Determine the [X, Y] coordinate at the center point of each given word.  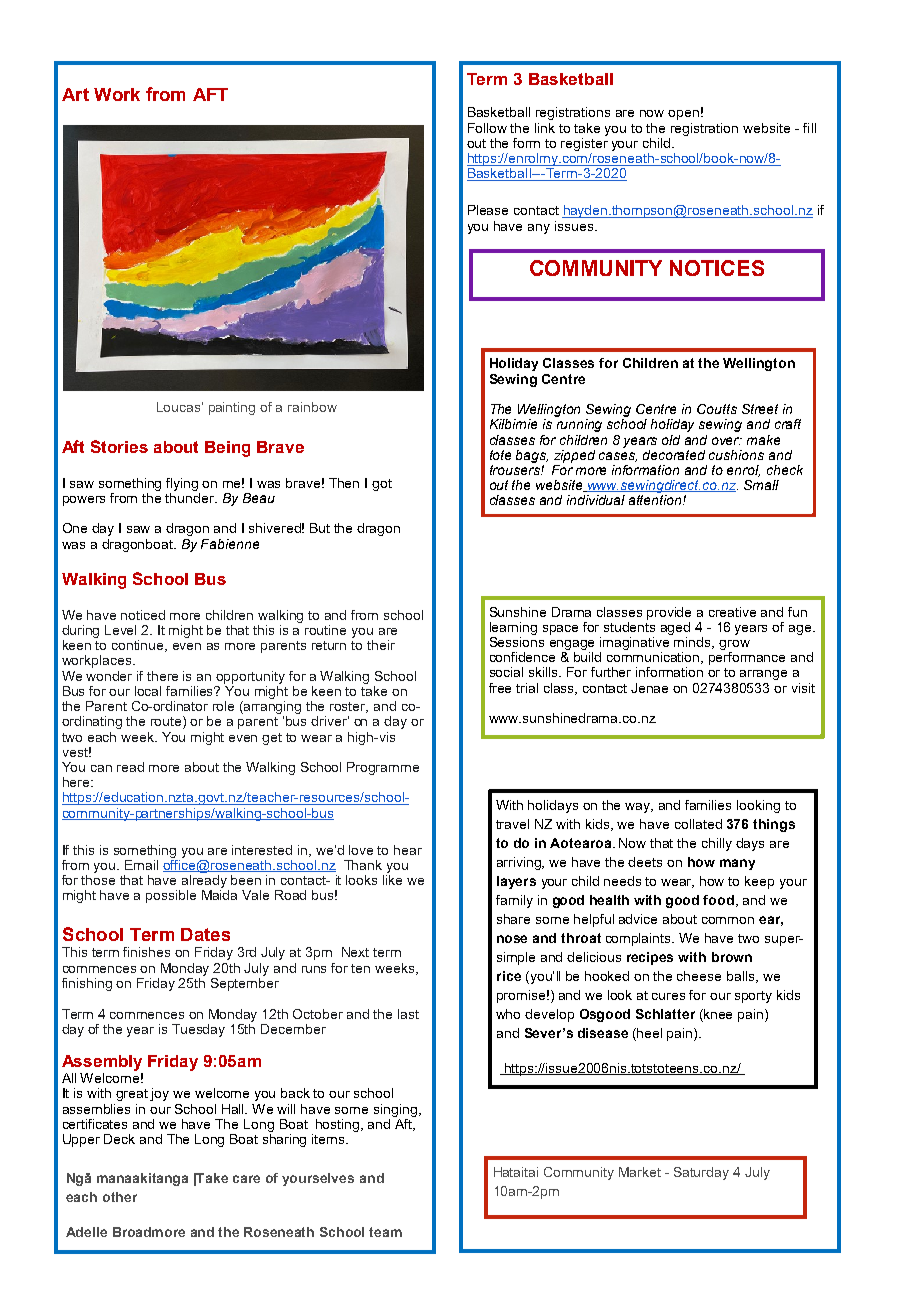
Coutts [717, 409]
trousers [516, 468]
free [500, 688]
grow [734, 645]
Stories [119, 446]
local [148, 691]
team [385, 1232]
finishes [146, 952]
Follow [487, 128]
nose [512, 939]
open [683, 115]
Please [488, 210]
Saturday [701, 1173]
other [120, 1197]
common [728, 920]
